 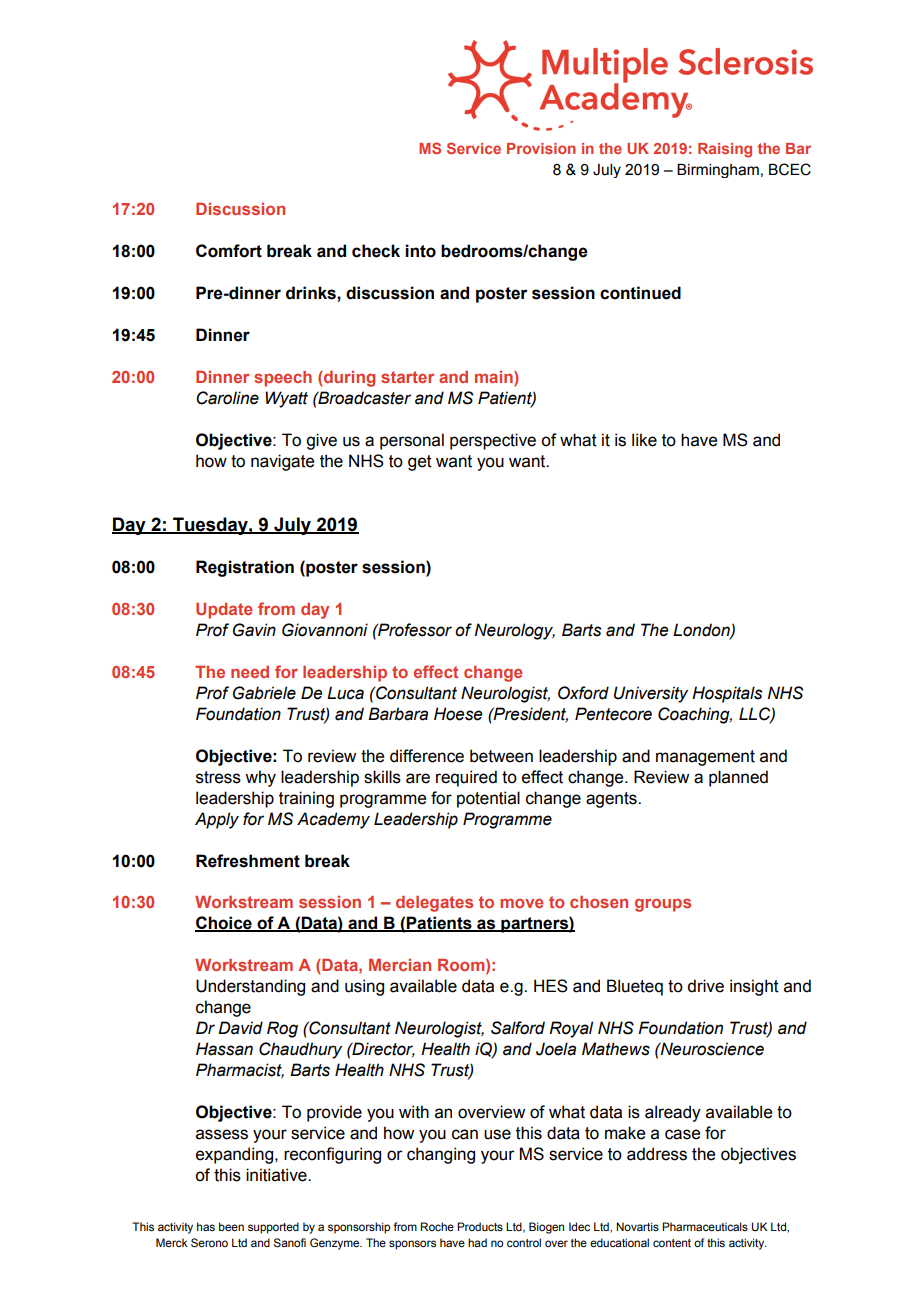 What do you see at coordinates (705, 1226) in the image?
I see `Pharmaceuticals` at bounding box center [705, 1226].
